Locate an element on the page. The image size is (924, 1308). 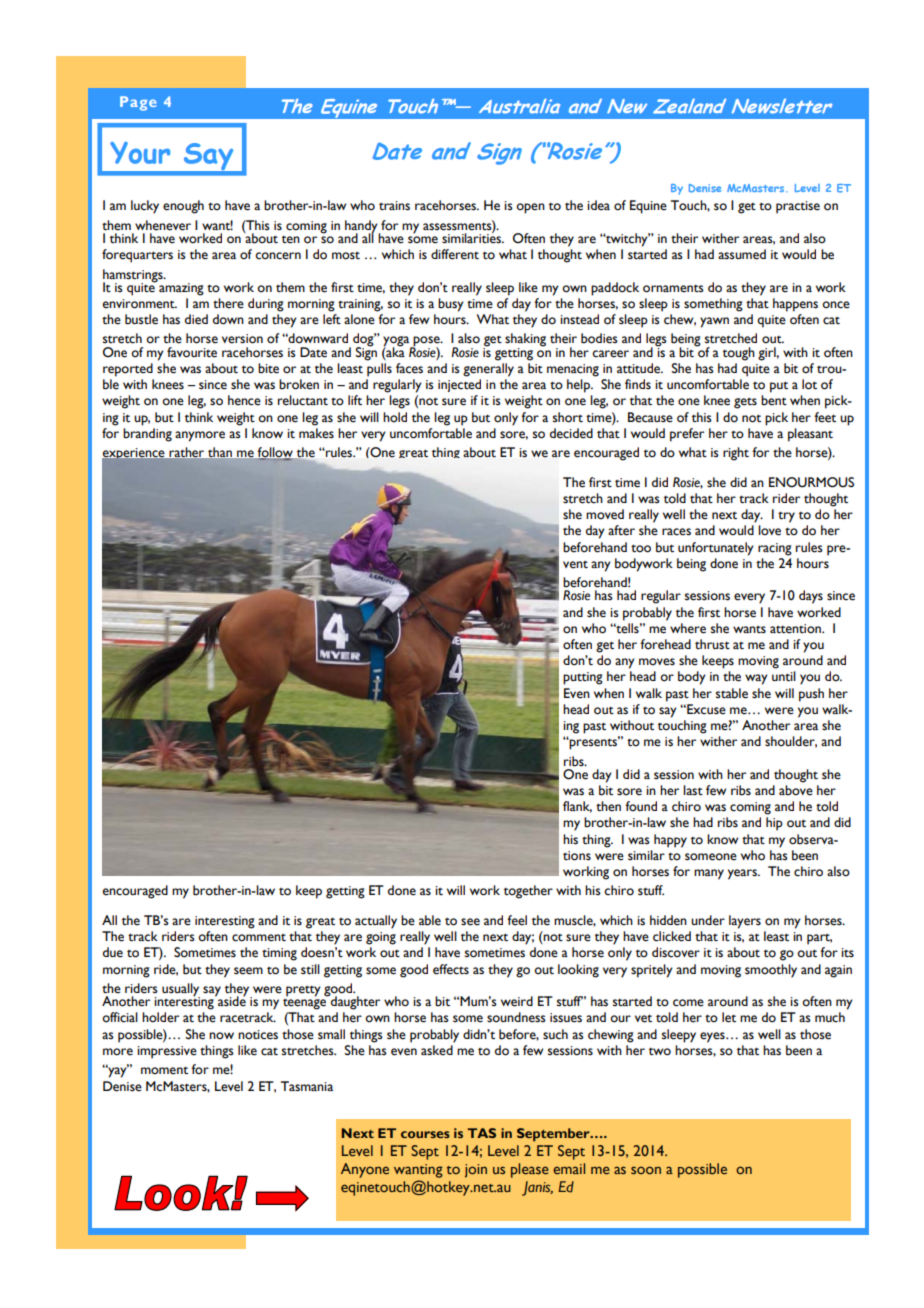
Your is located at coordinates (140, 153).
